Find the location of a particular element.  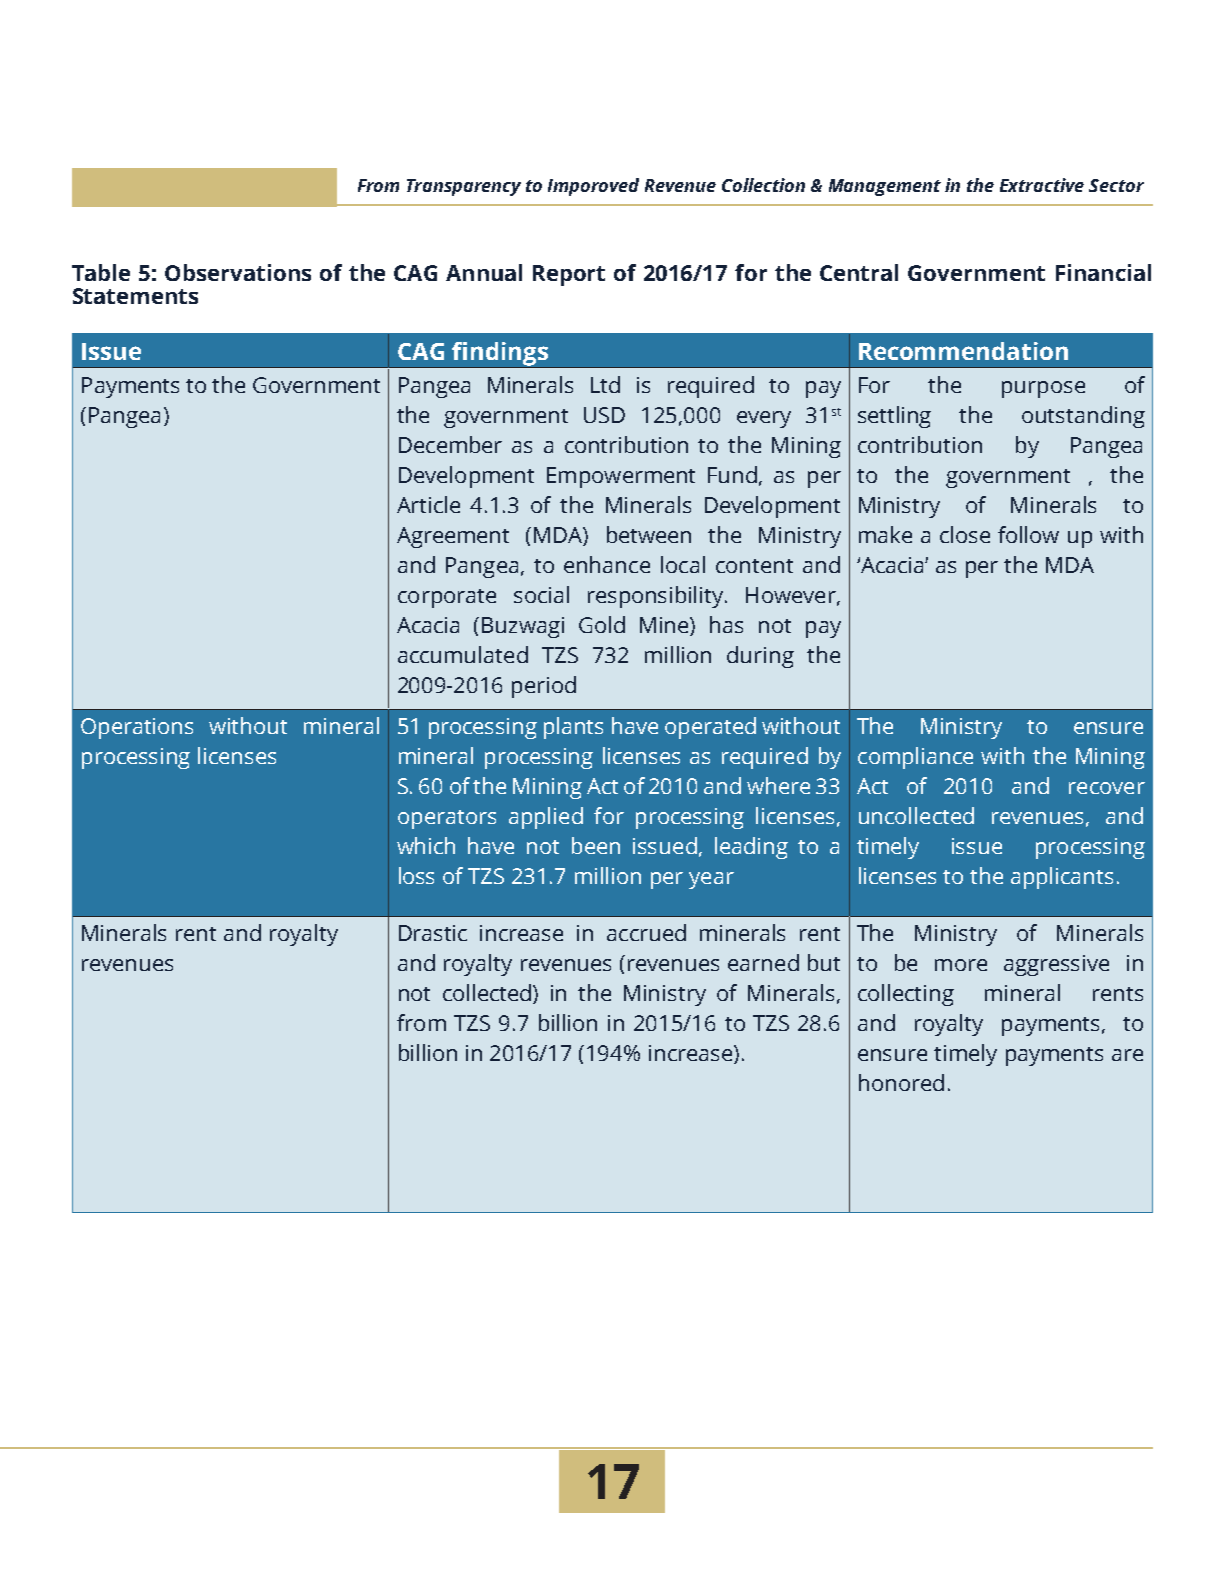

Drastic is located at coordinates (433, 933).
